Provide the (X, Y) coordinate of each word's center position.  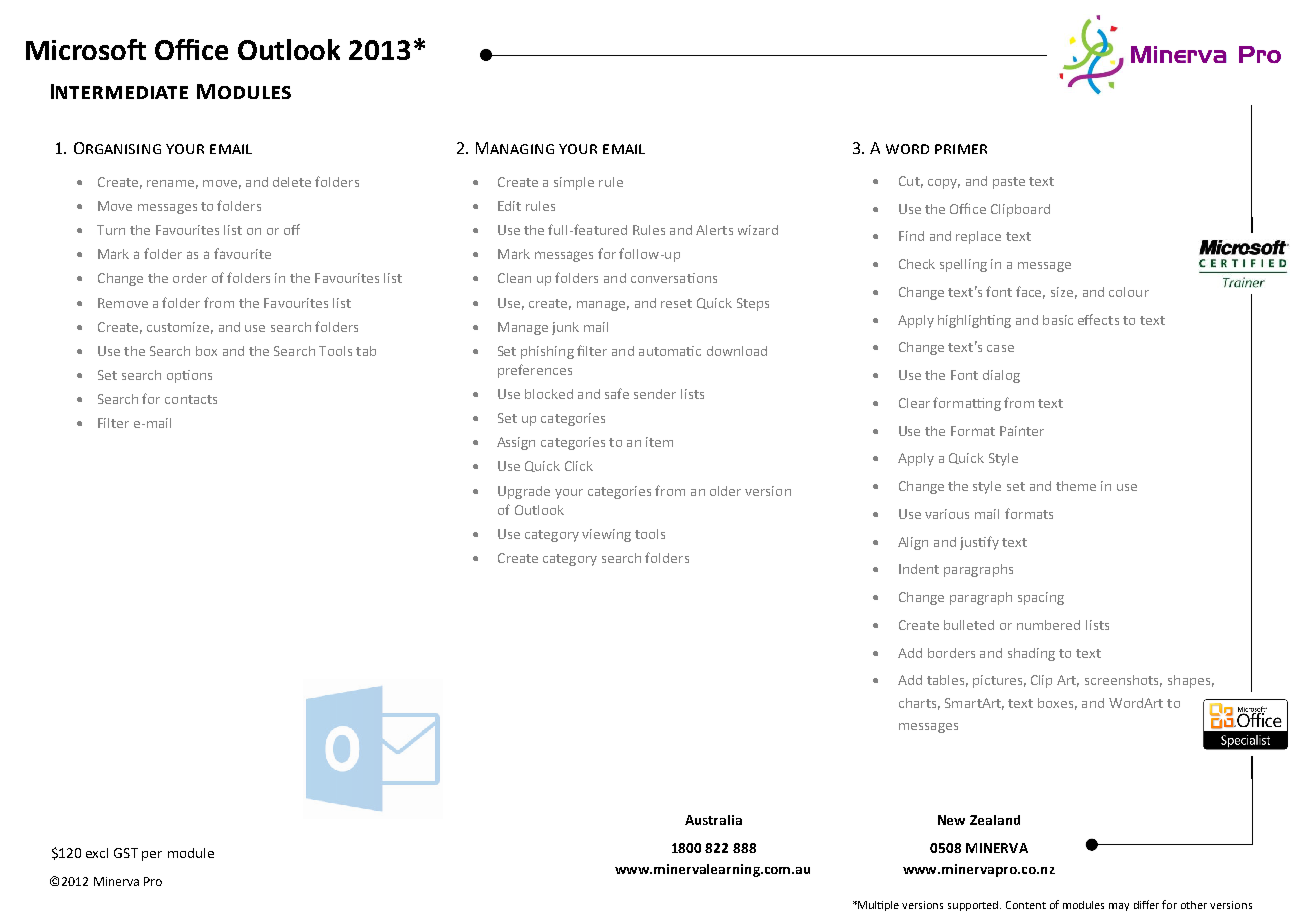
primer (961, 149)
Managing (515, 148)
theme (1076, 486)
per (152, 856)
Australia (713, 820)
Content (1026, 905)
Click (579, 466)
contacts (191, 399)
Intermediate (119, 91)
